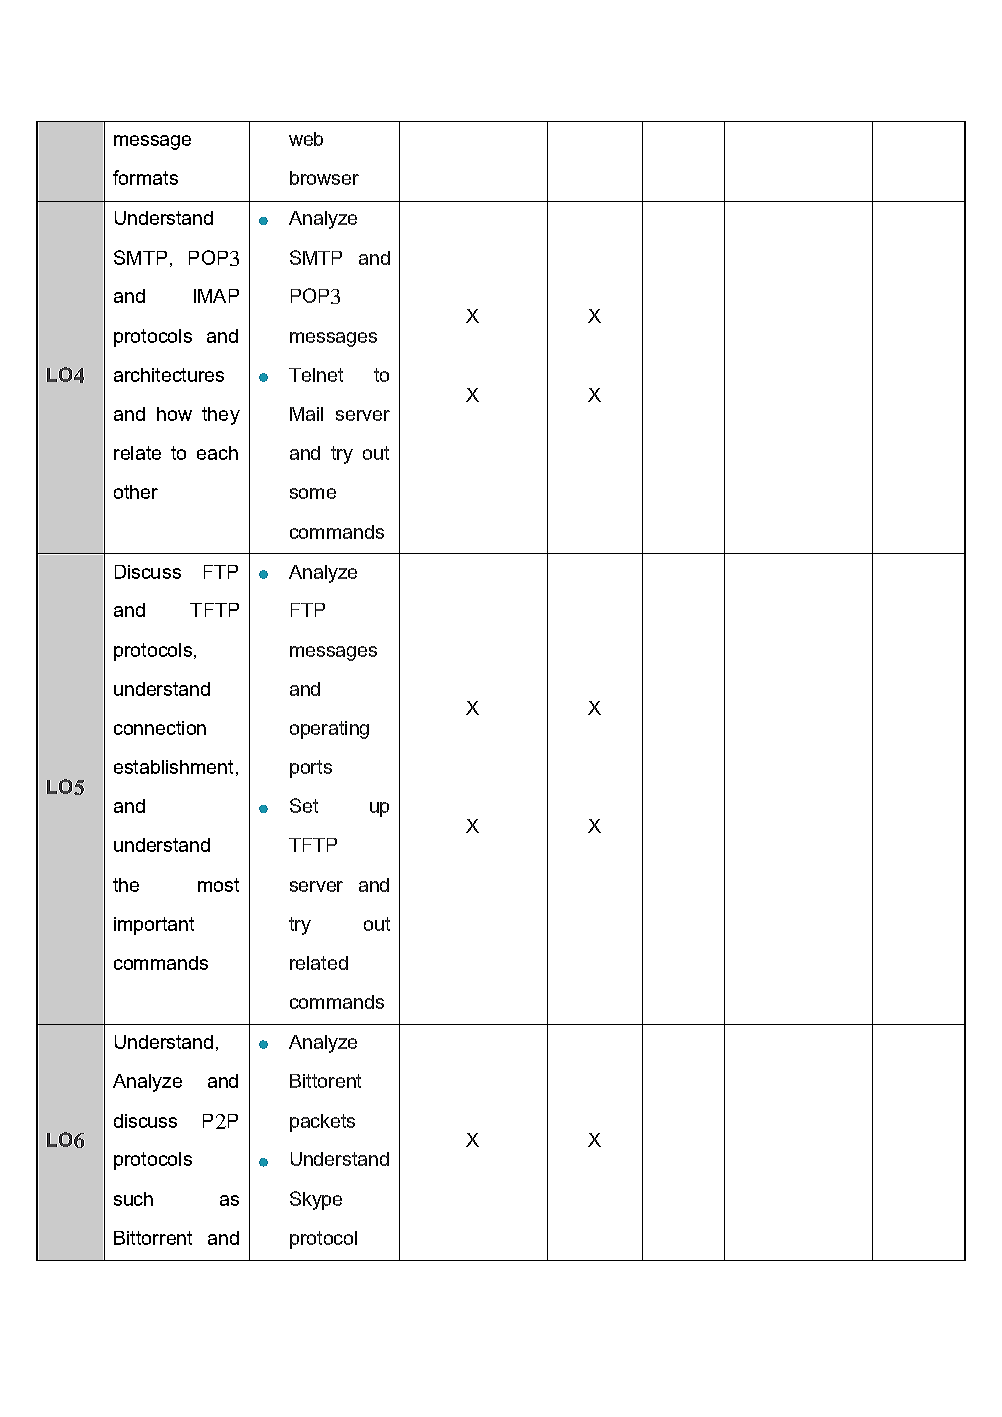 The image size is (1002, 1417). I want to click on formats, so click(145, 177).
